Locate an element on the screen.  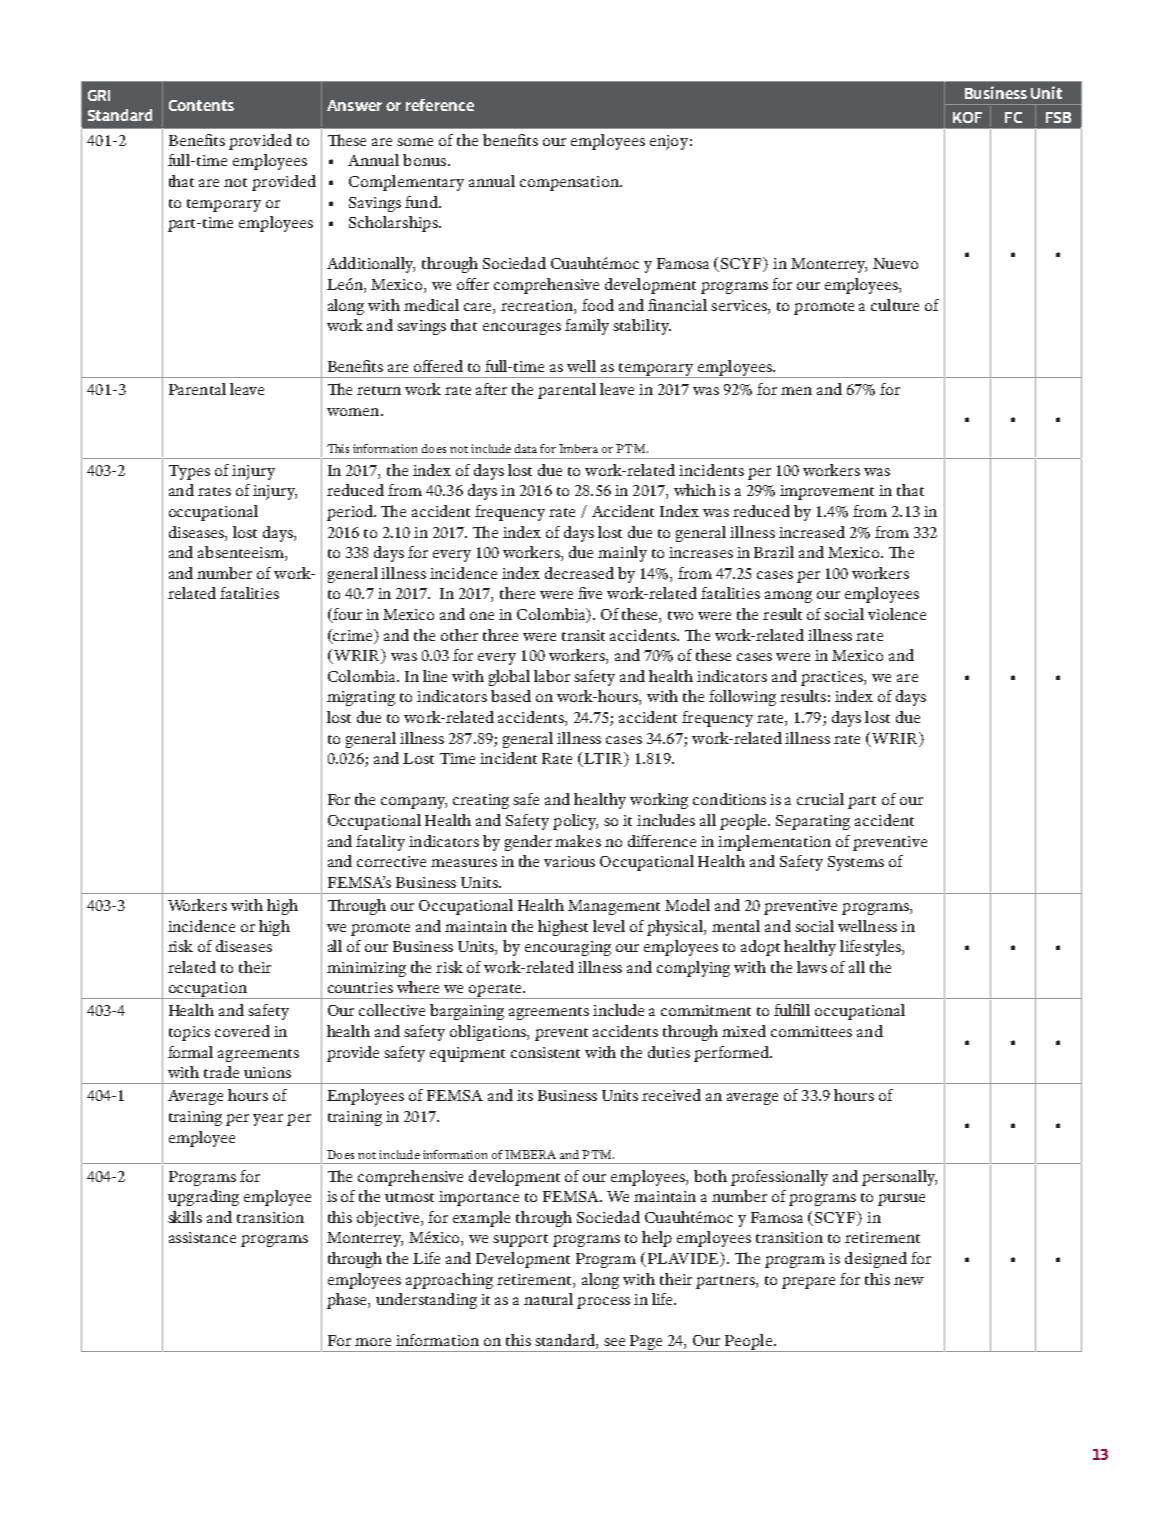
covered is located at coordinates (242, 1031).
